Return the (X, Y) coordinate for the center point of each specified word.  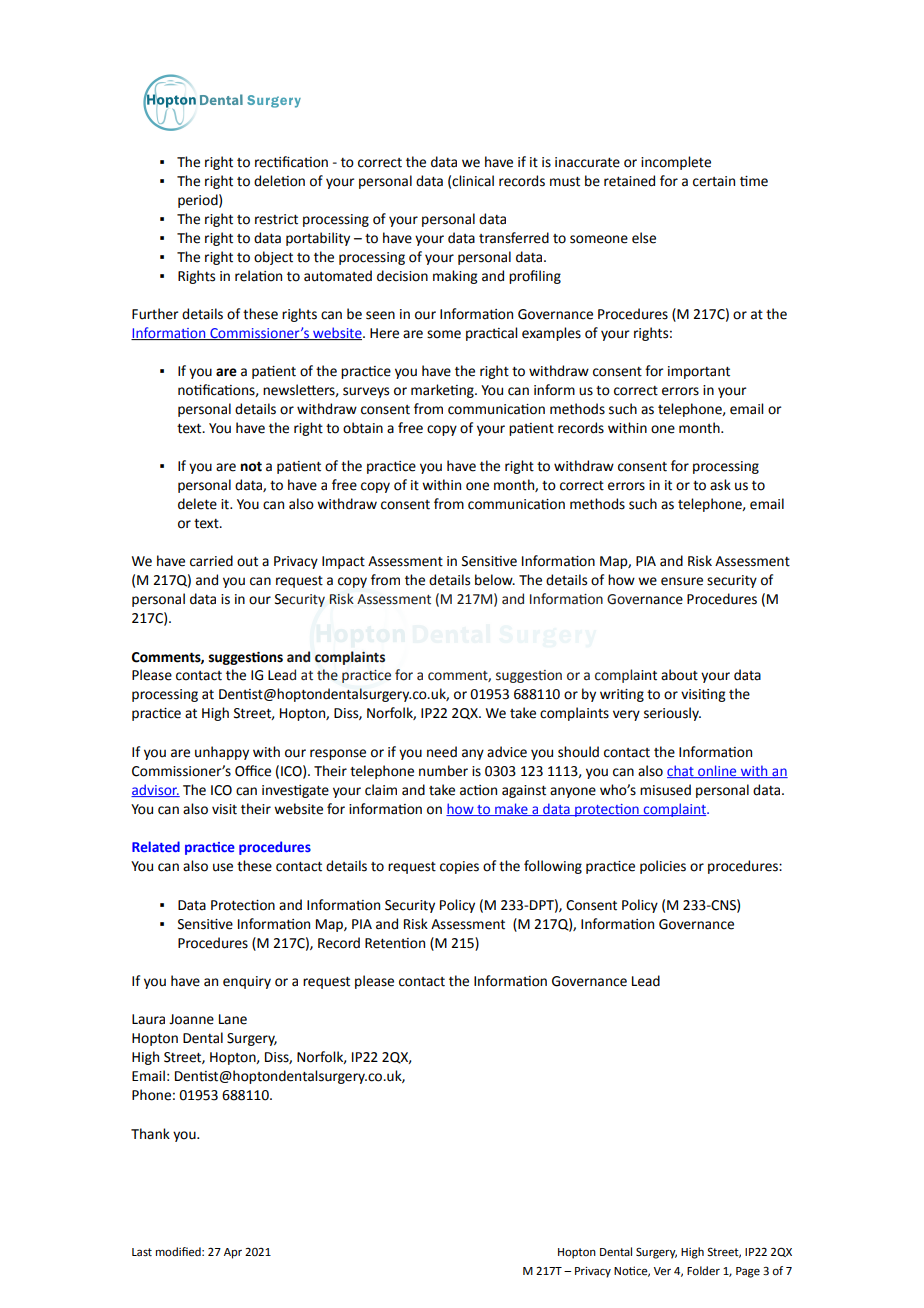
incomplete (676, 163)
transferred (514, 238)
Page (748, 1272)
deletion (279, 181)
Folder (703, 1271)
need (442, 752)
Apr (233, 1253)
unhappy (222, 753)
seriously (672, 714)
